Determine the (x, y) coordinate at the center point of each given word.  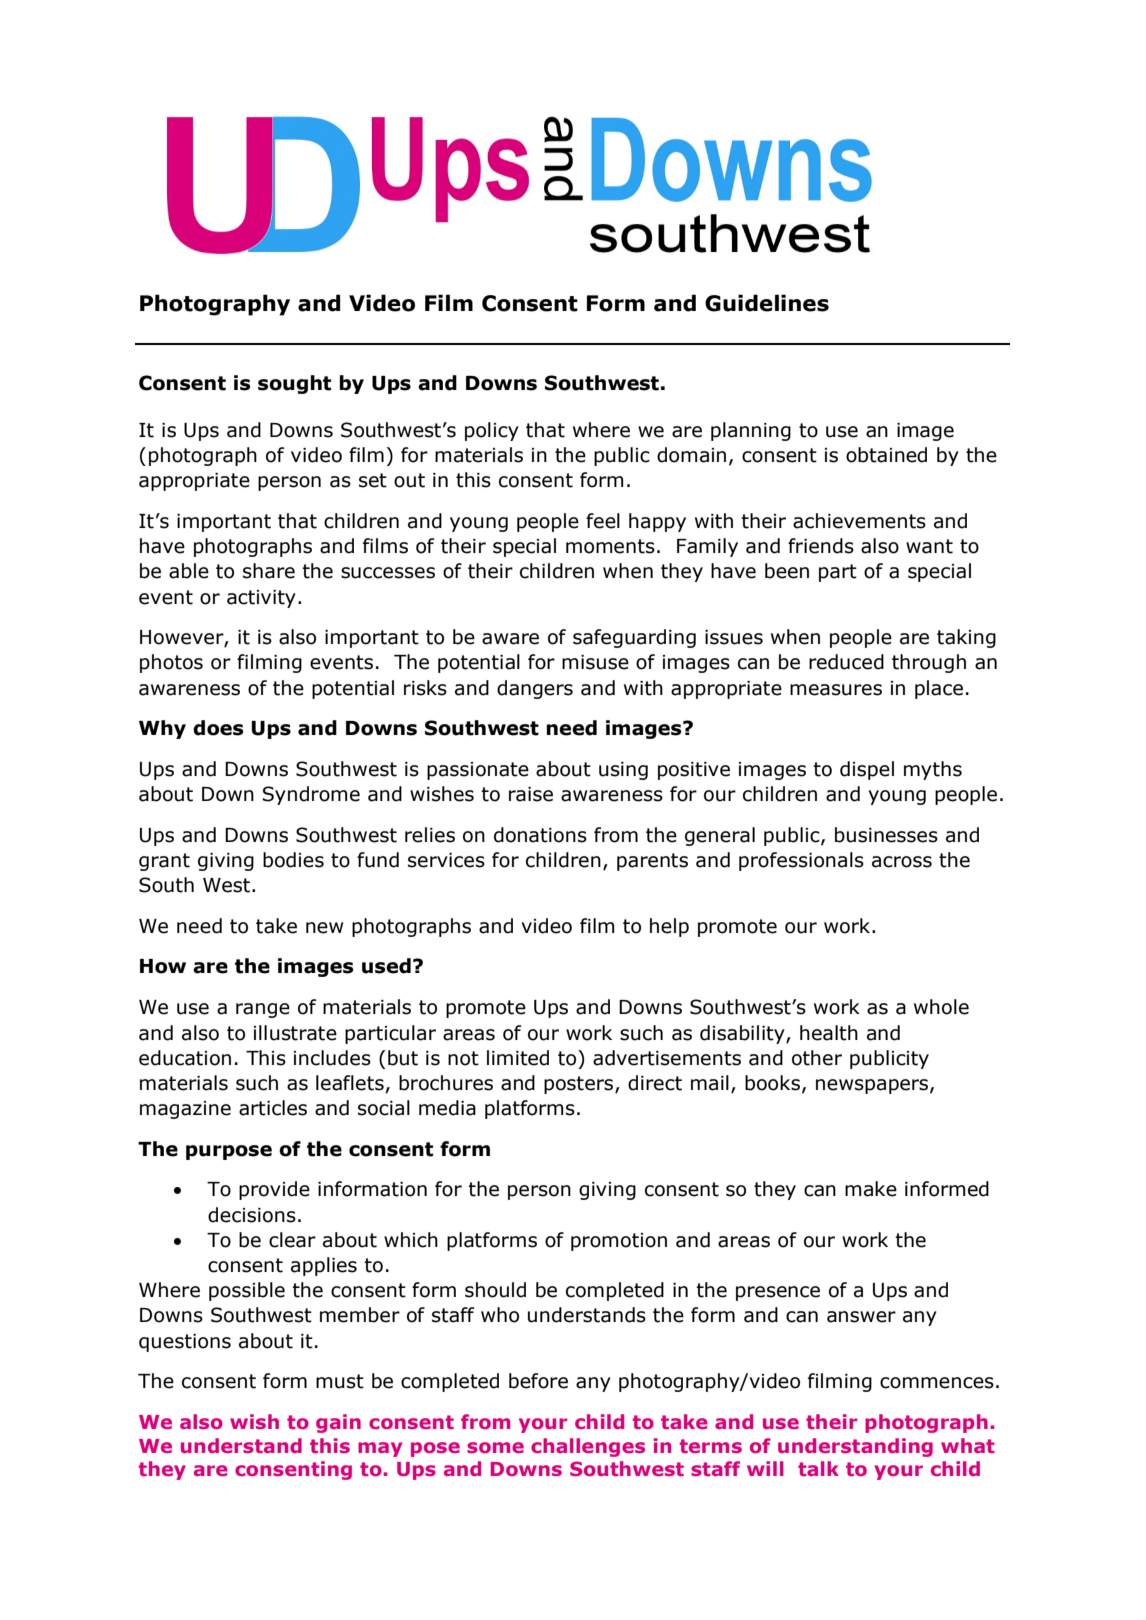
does (218, 728)
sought (294, 384)
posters (580, 1085)
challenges (588, 1447)
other (817, 1058)
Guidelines (767, 303)
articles (273, 1108)
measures (836, 690)
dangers (535, 689)
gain (338, 1423)
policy (492, 431)
